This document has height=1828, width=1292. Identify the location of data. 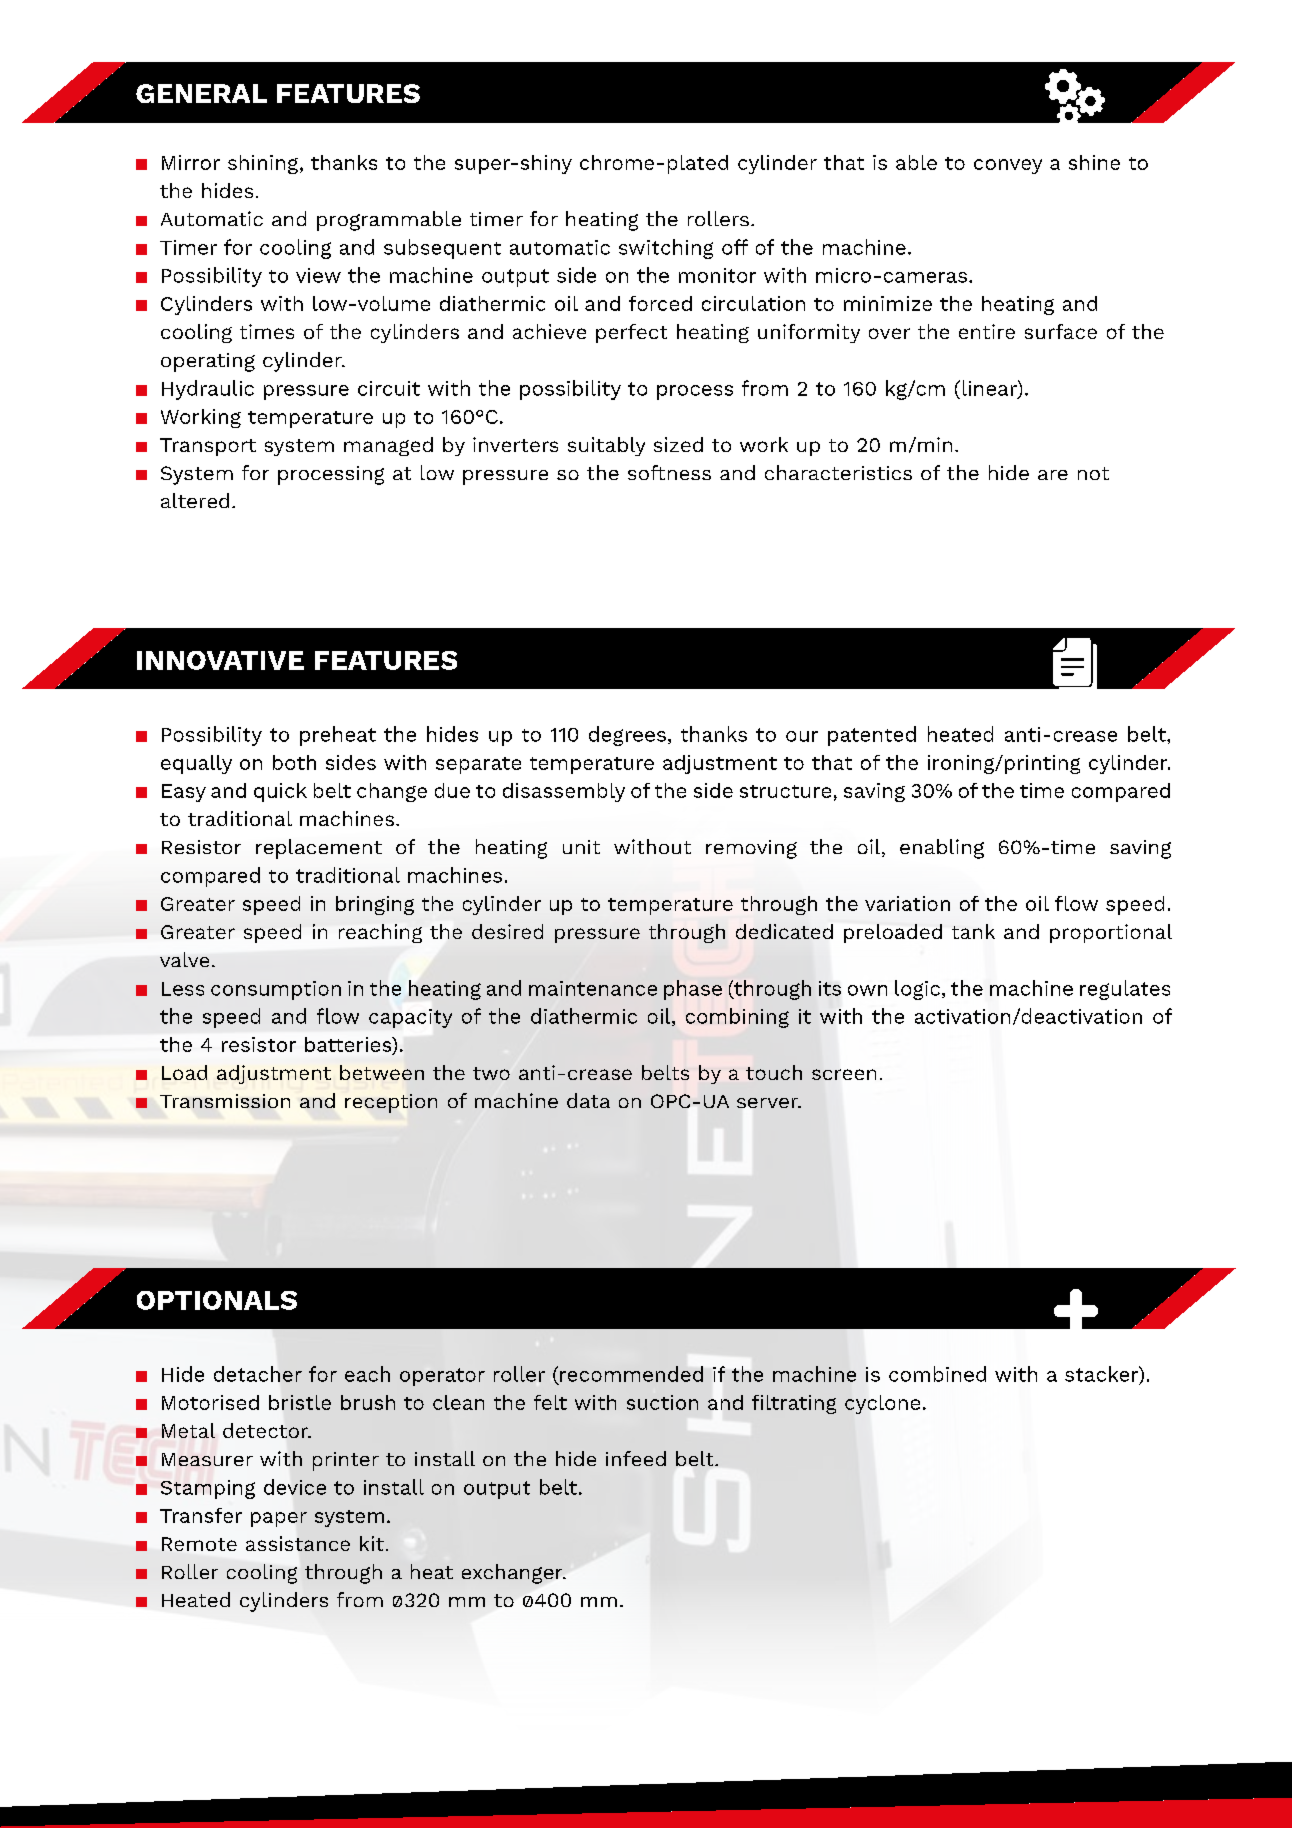
(588, 1100).
